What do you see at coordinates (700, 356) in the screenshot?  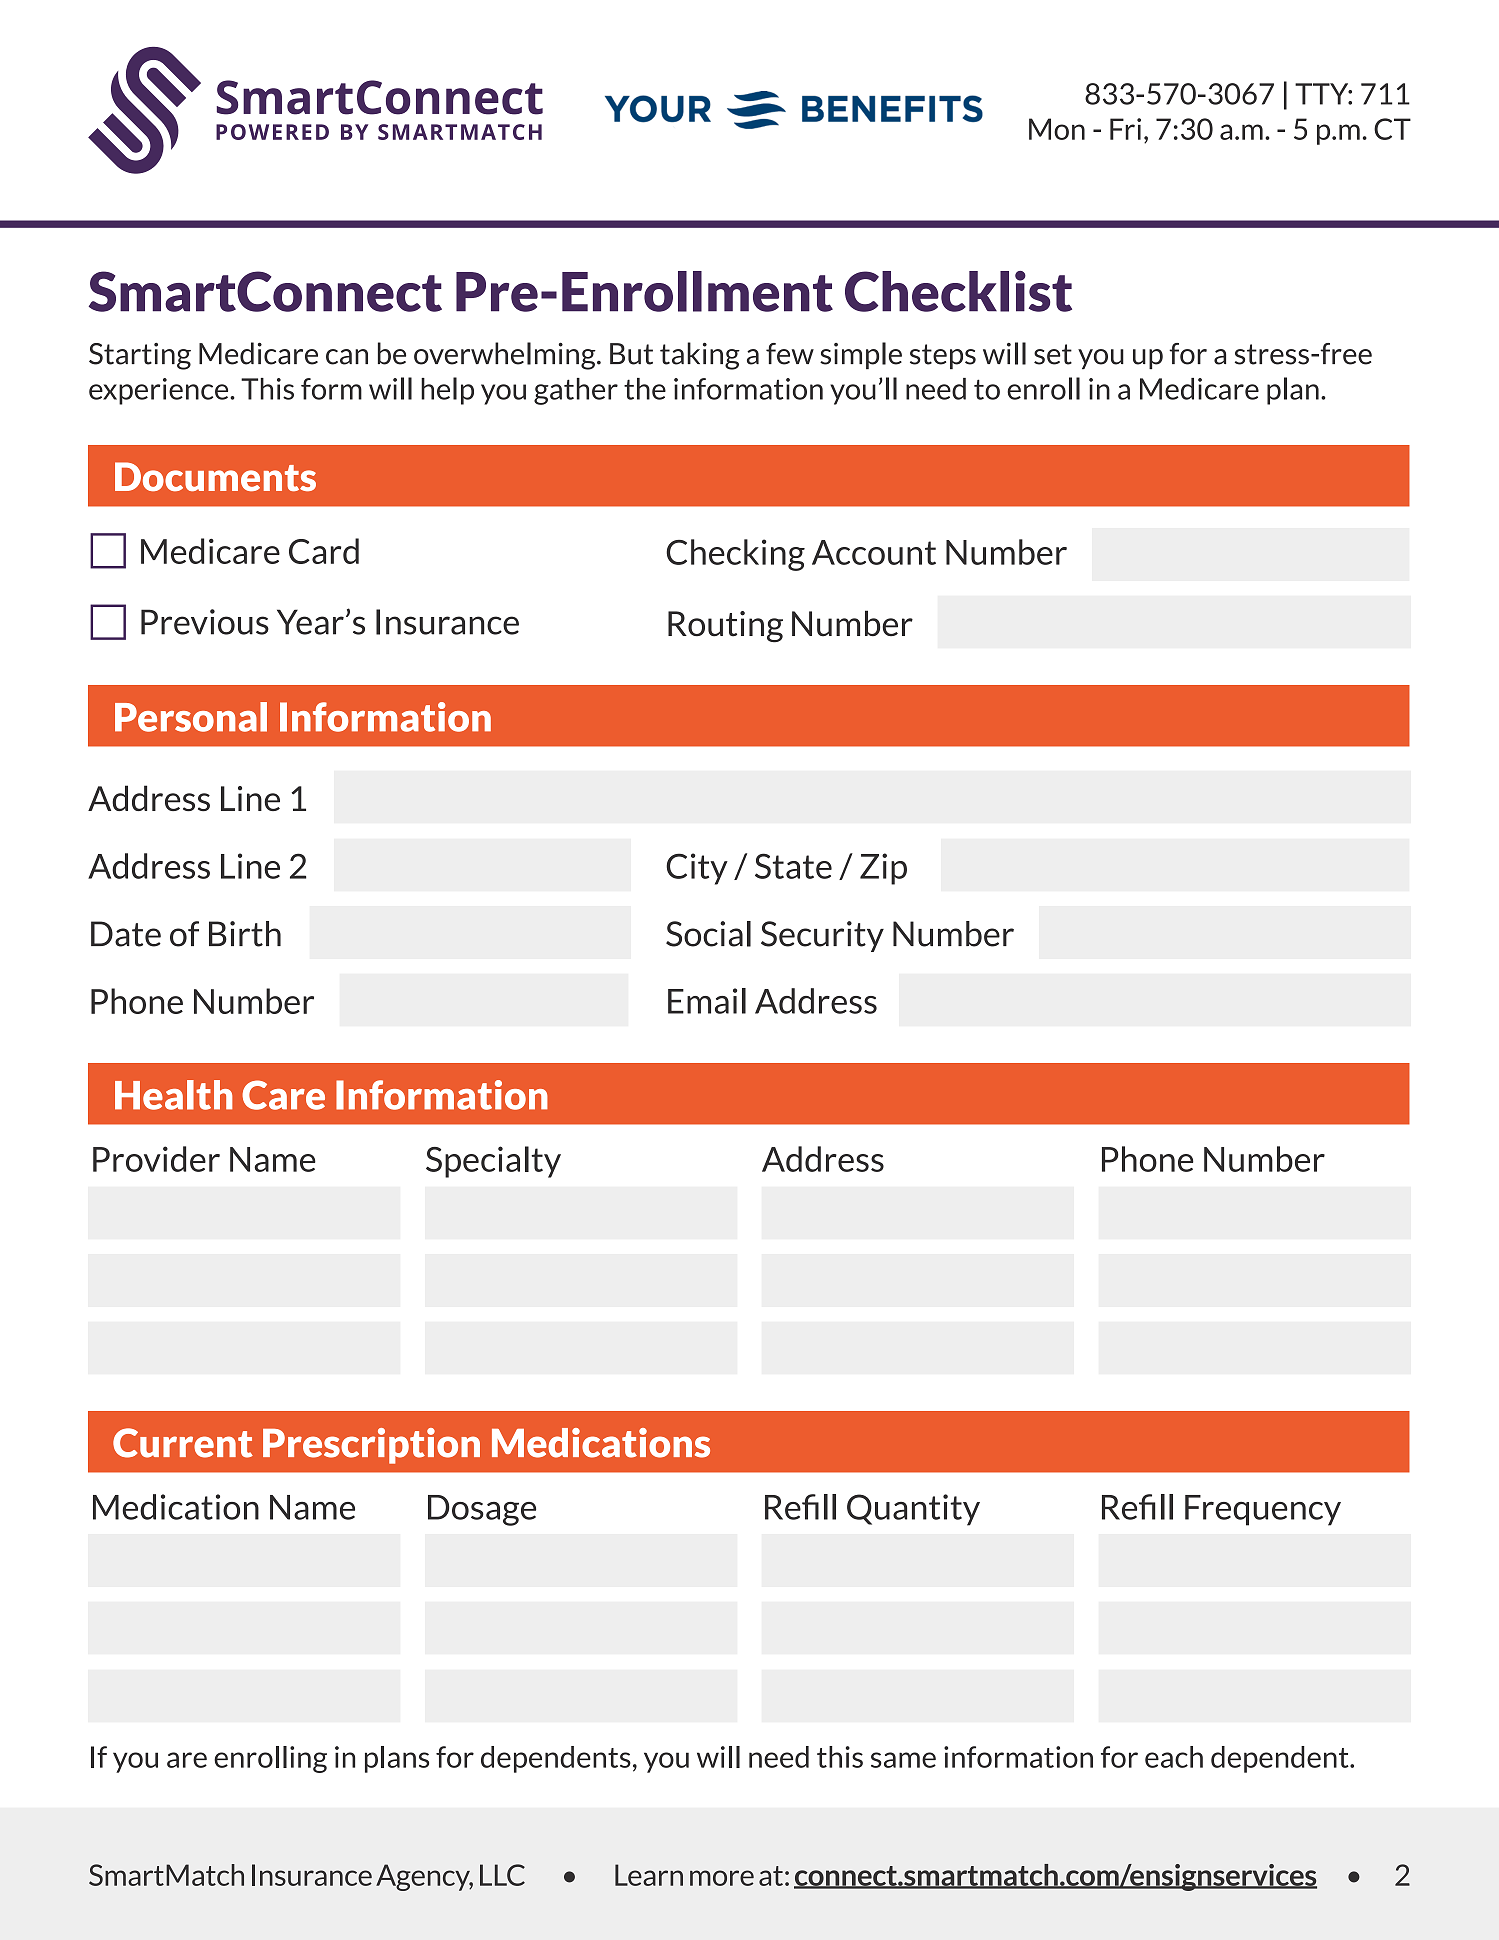 I see `taking` at bounding box center [700, 356].
